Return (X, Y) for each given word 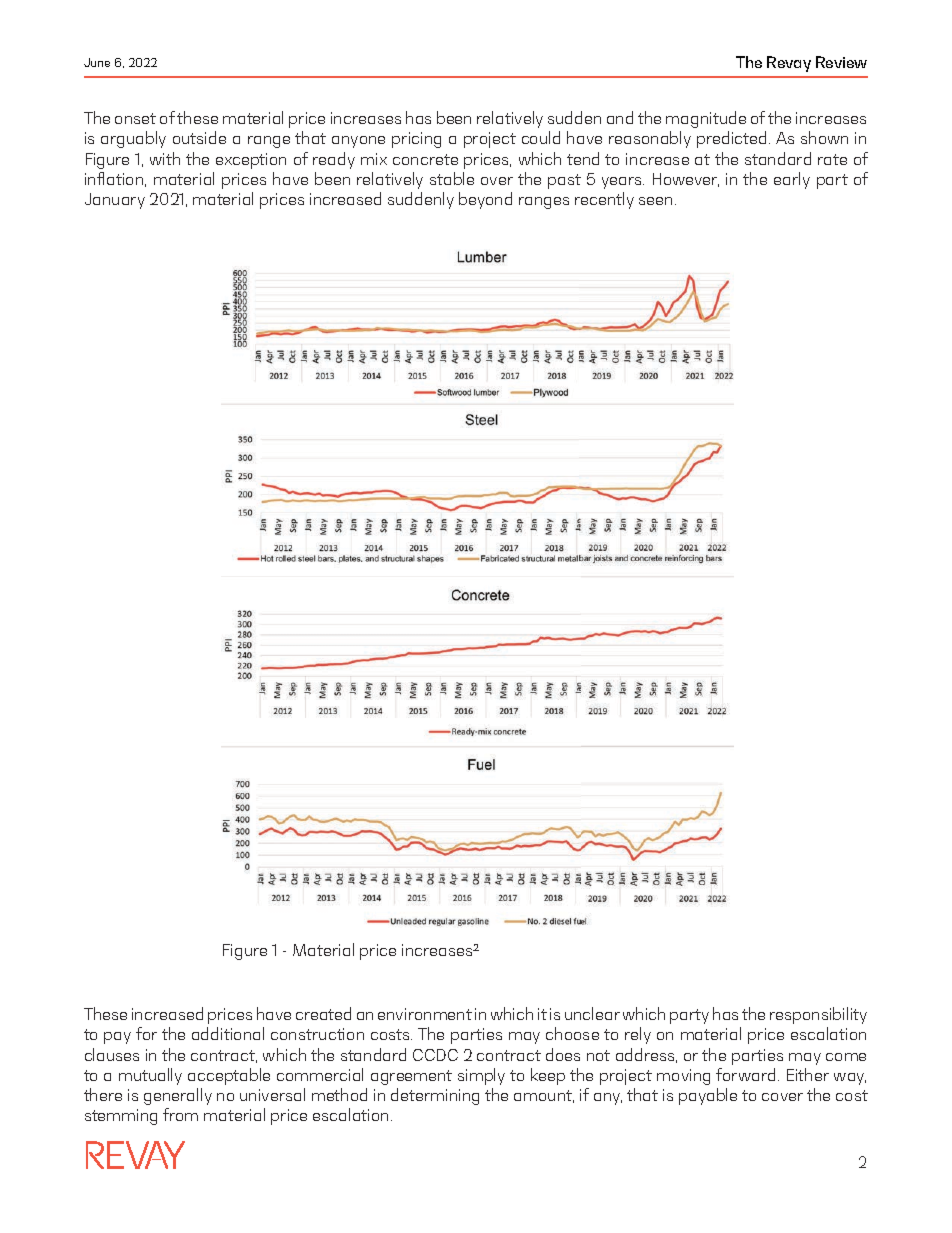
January (115, 201)
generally (178, 1096)
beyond (485, 200)
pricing (416, 140)
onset (135, 118)
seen (655, 201)
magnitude (706, 119)
